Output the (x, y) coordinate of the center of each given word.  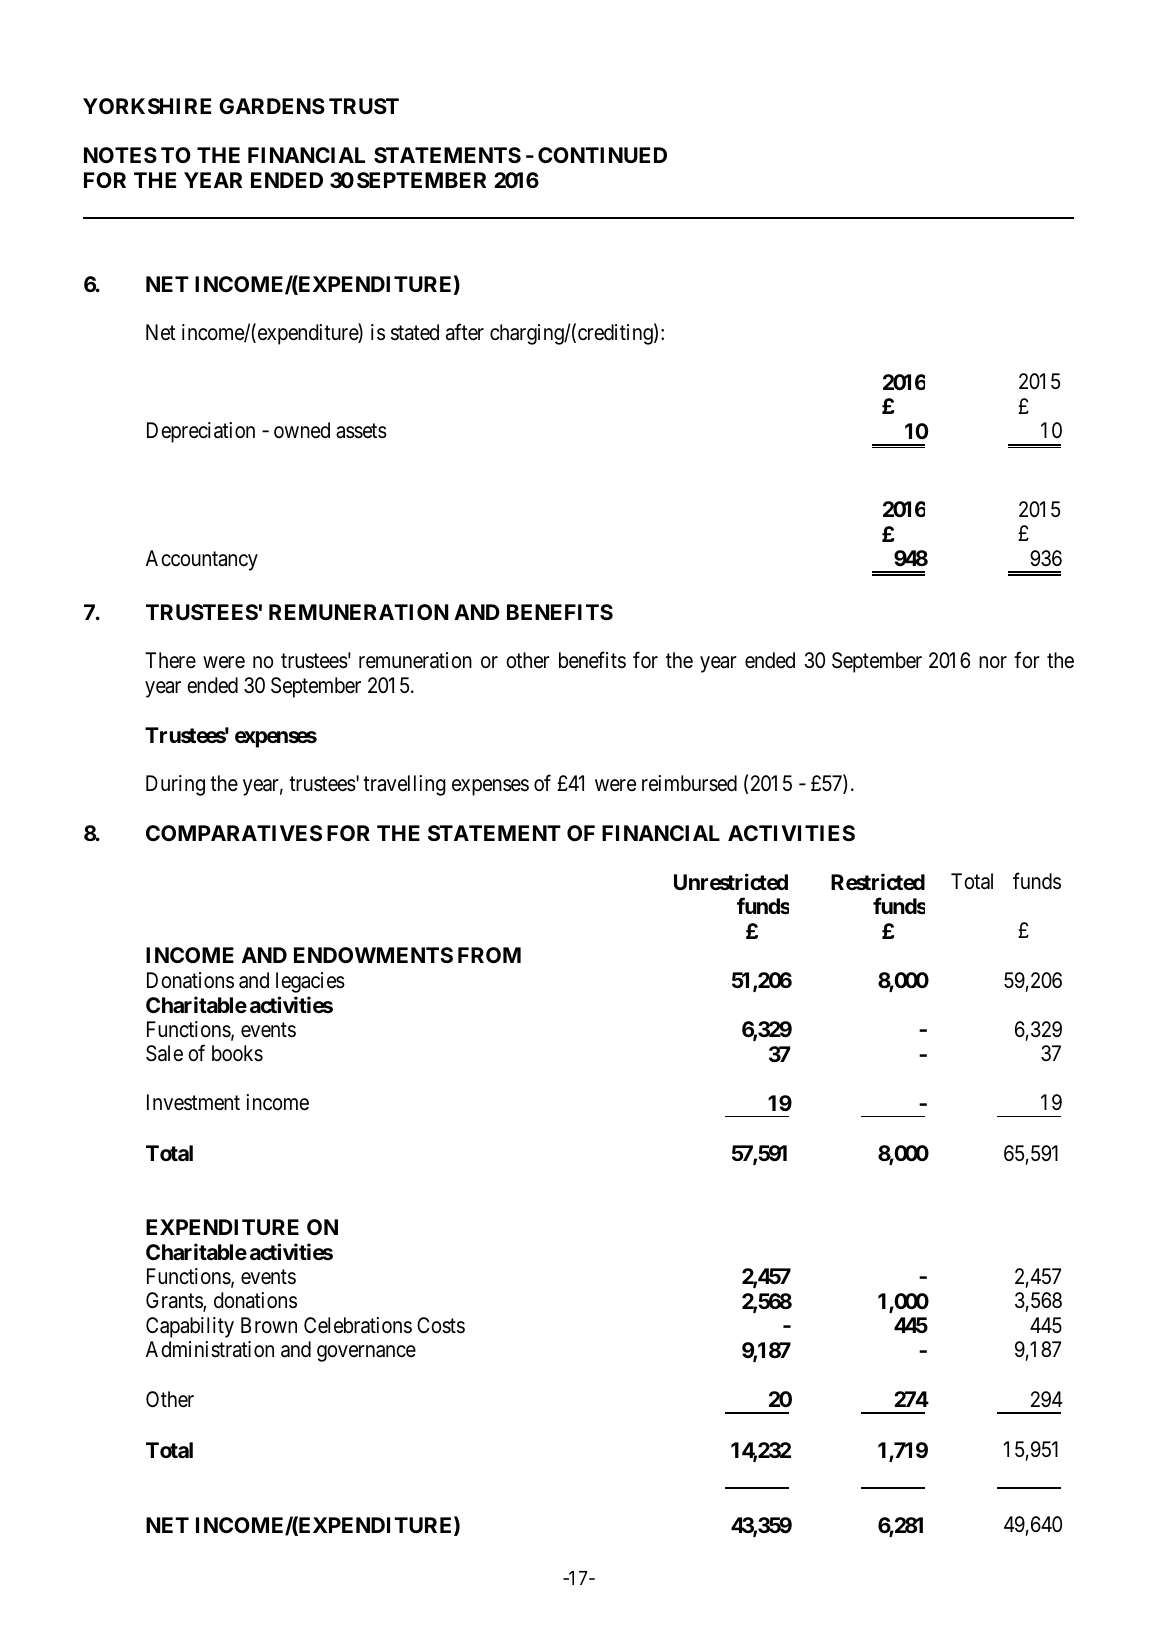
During (175, 785)
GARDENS (272, 106)
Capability (190, 1327)
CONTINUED (602, 155)
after (465, 332)
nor (993, 662)
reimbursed (689, 783)
